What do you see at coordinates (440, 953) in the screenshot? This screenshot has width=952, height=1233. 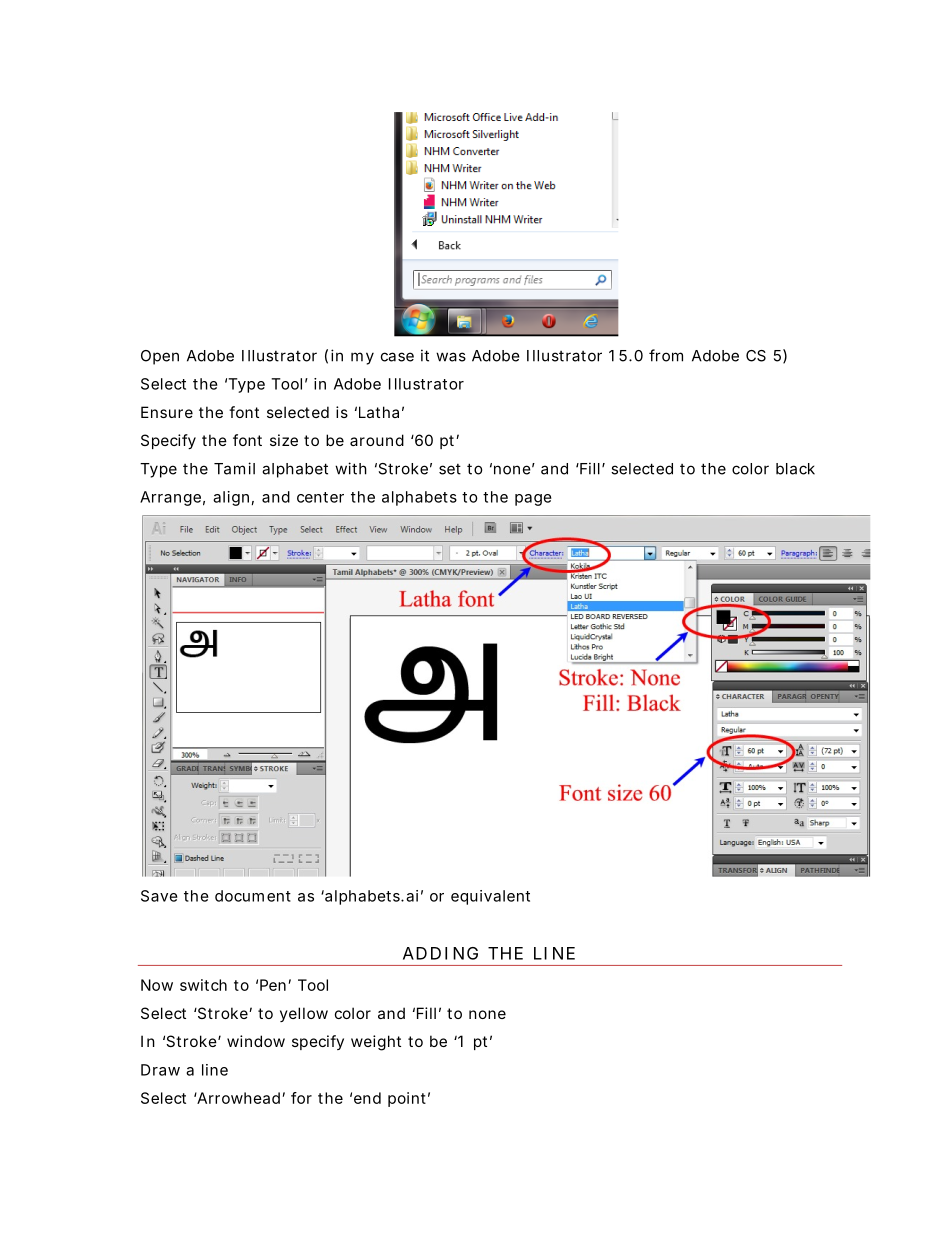 I see `ADDING` at bounding box center [440, 953].
